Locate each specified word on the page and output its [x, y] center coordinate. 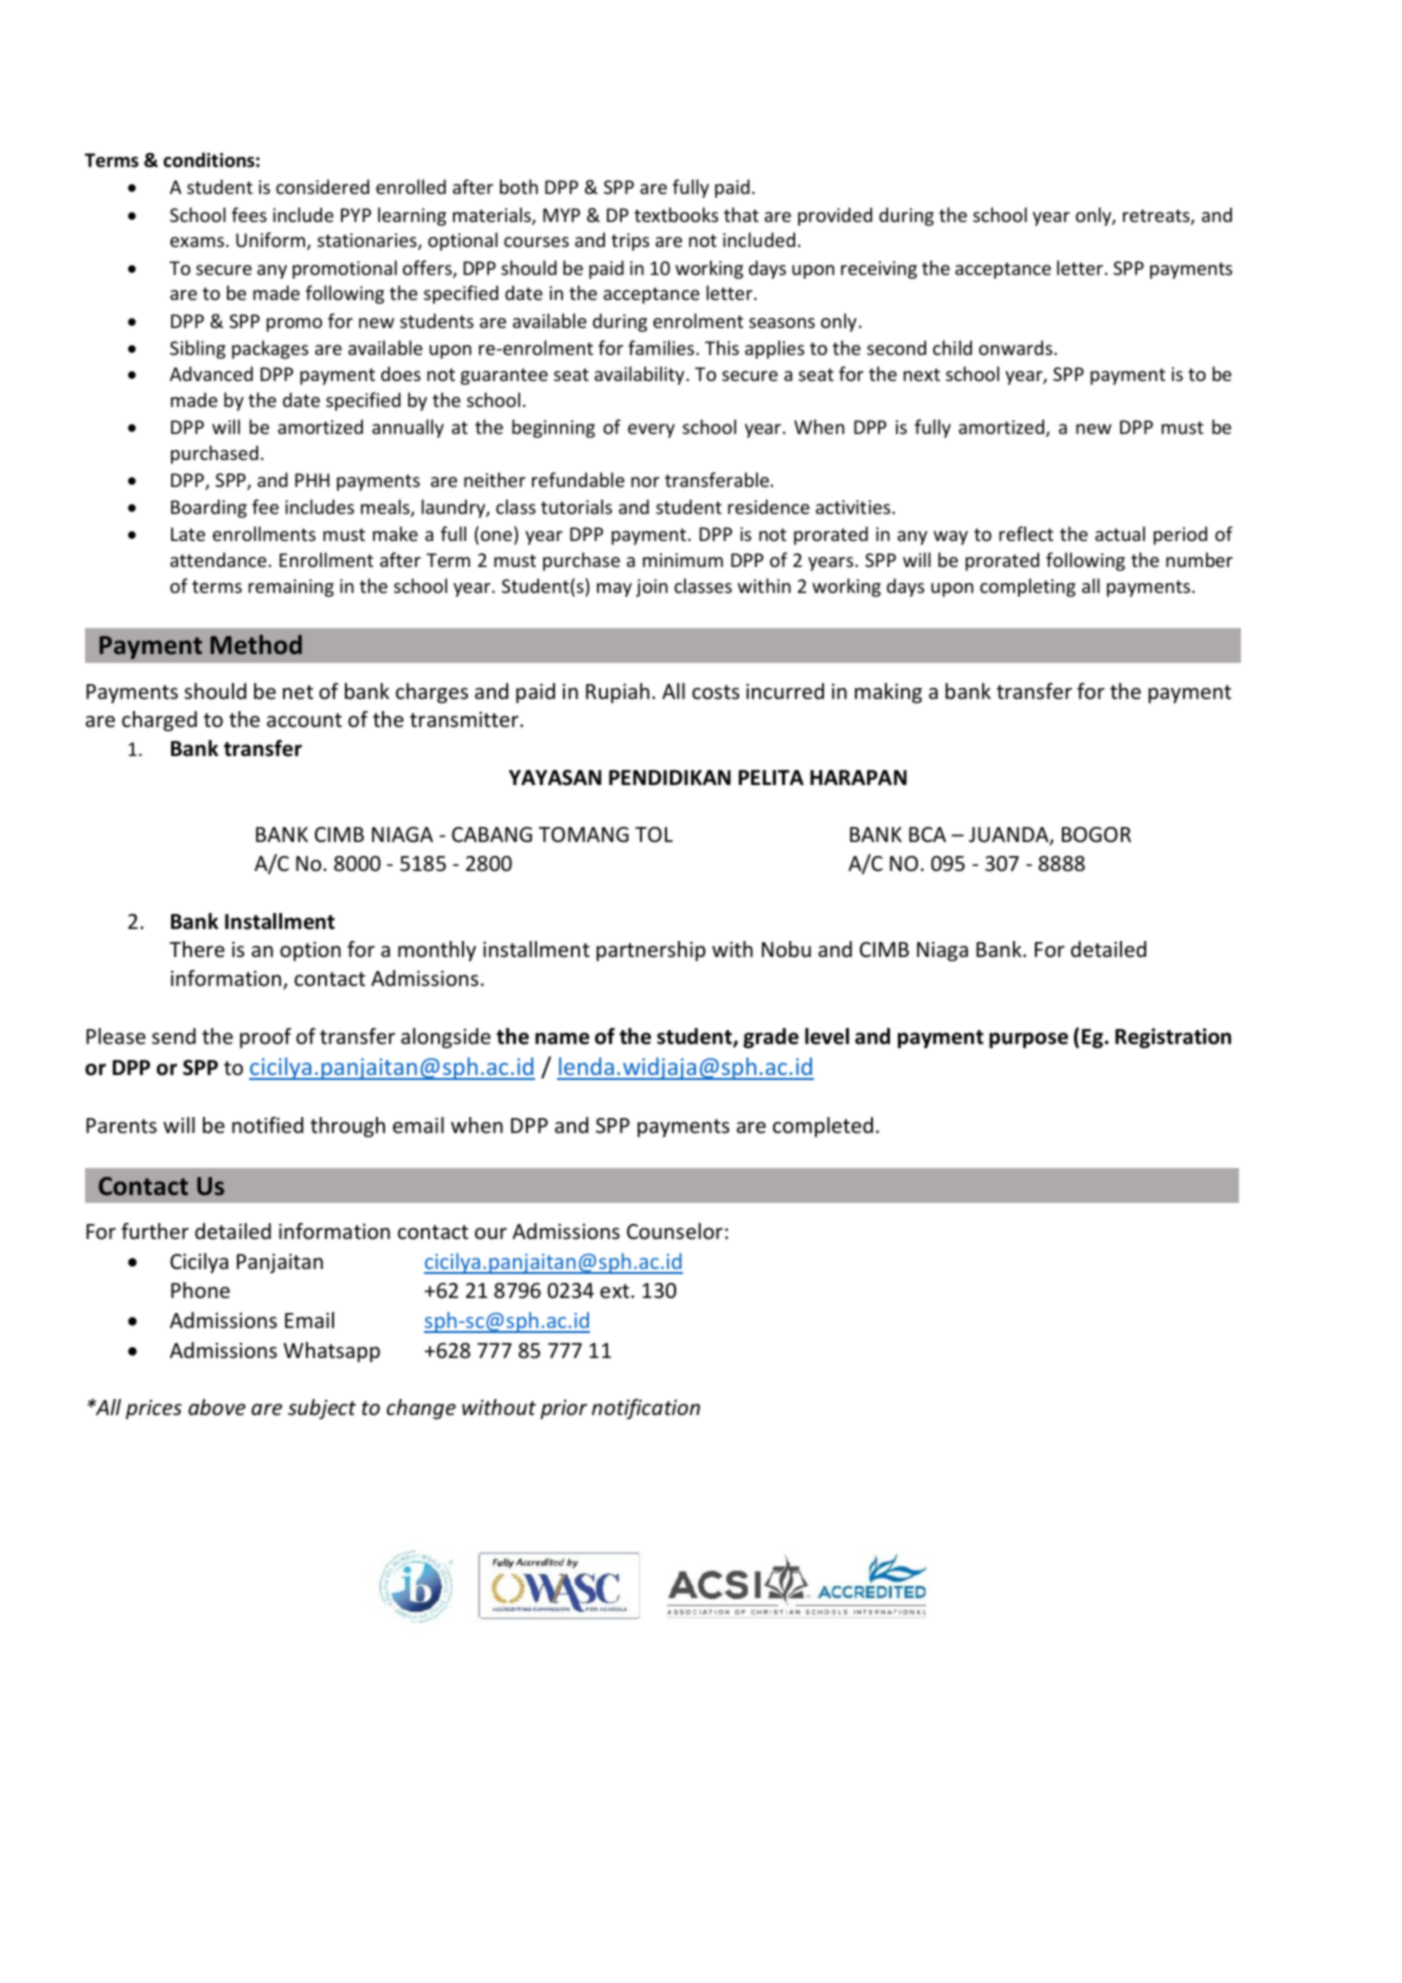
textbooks [676, 214]
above [217, 1407]
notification [646, 1409]
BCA [927, 834]
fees [249, 214]
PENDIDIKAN [670, 777]
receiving [879, 270]
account [304, 720]
